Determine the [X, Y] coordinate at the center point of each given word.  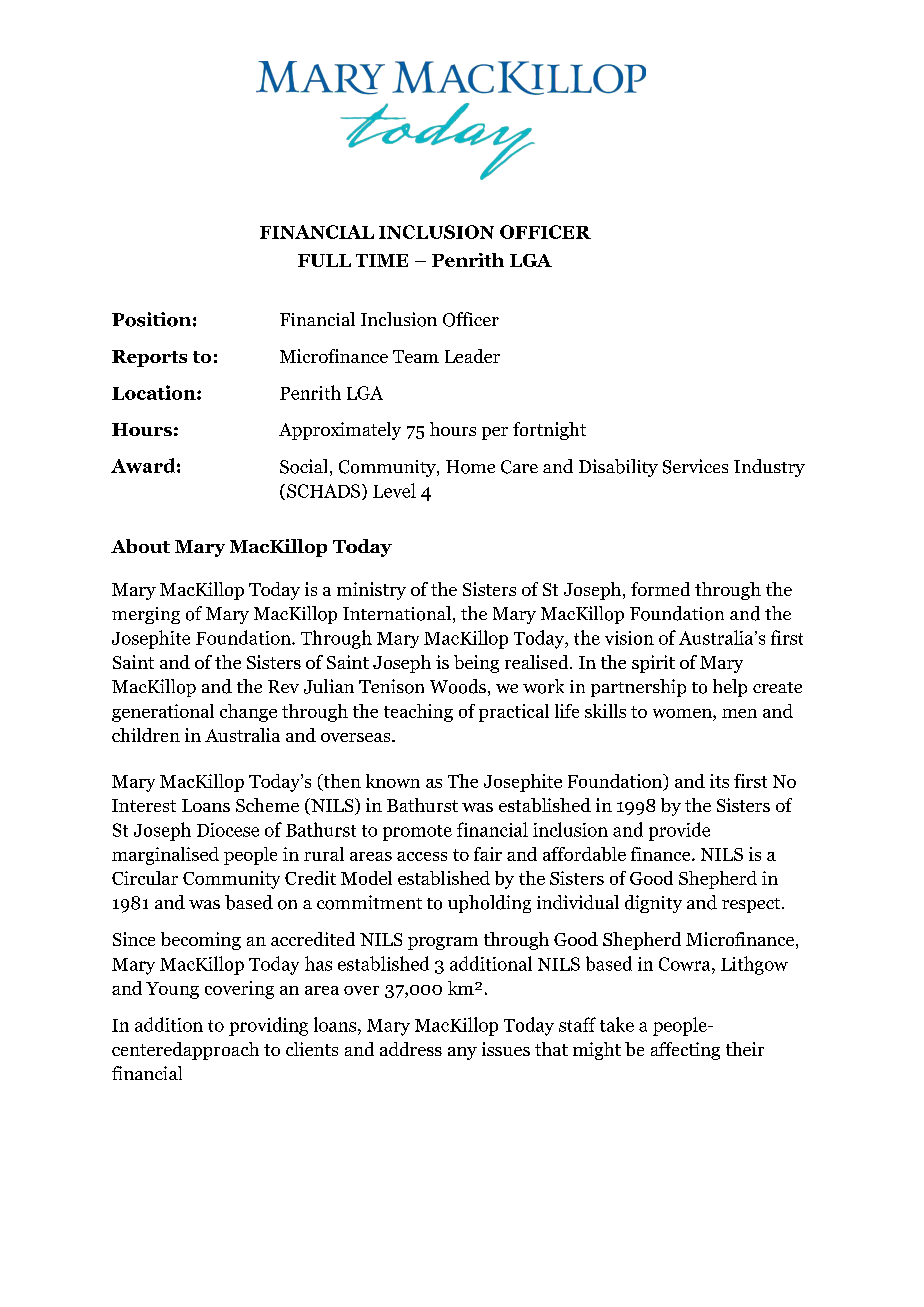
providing [268, 1026]
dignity [653, 904]
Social [303, 466]
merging [146, 615]
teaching [418, 713]
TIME [382, 260]
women [683, 715]
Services [695, 466]
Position [151, 319]
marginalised [165, 856]
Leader [472, 356]
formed [660, 589]
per [495, 433]
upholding [489, 904]
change [248, 713]
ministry [371, 591]
